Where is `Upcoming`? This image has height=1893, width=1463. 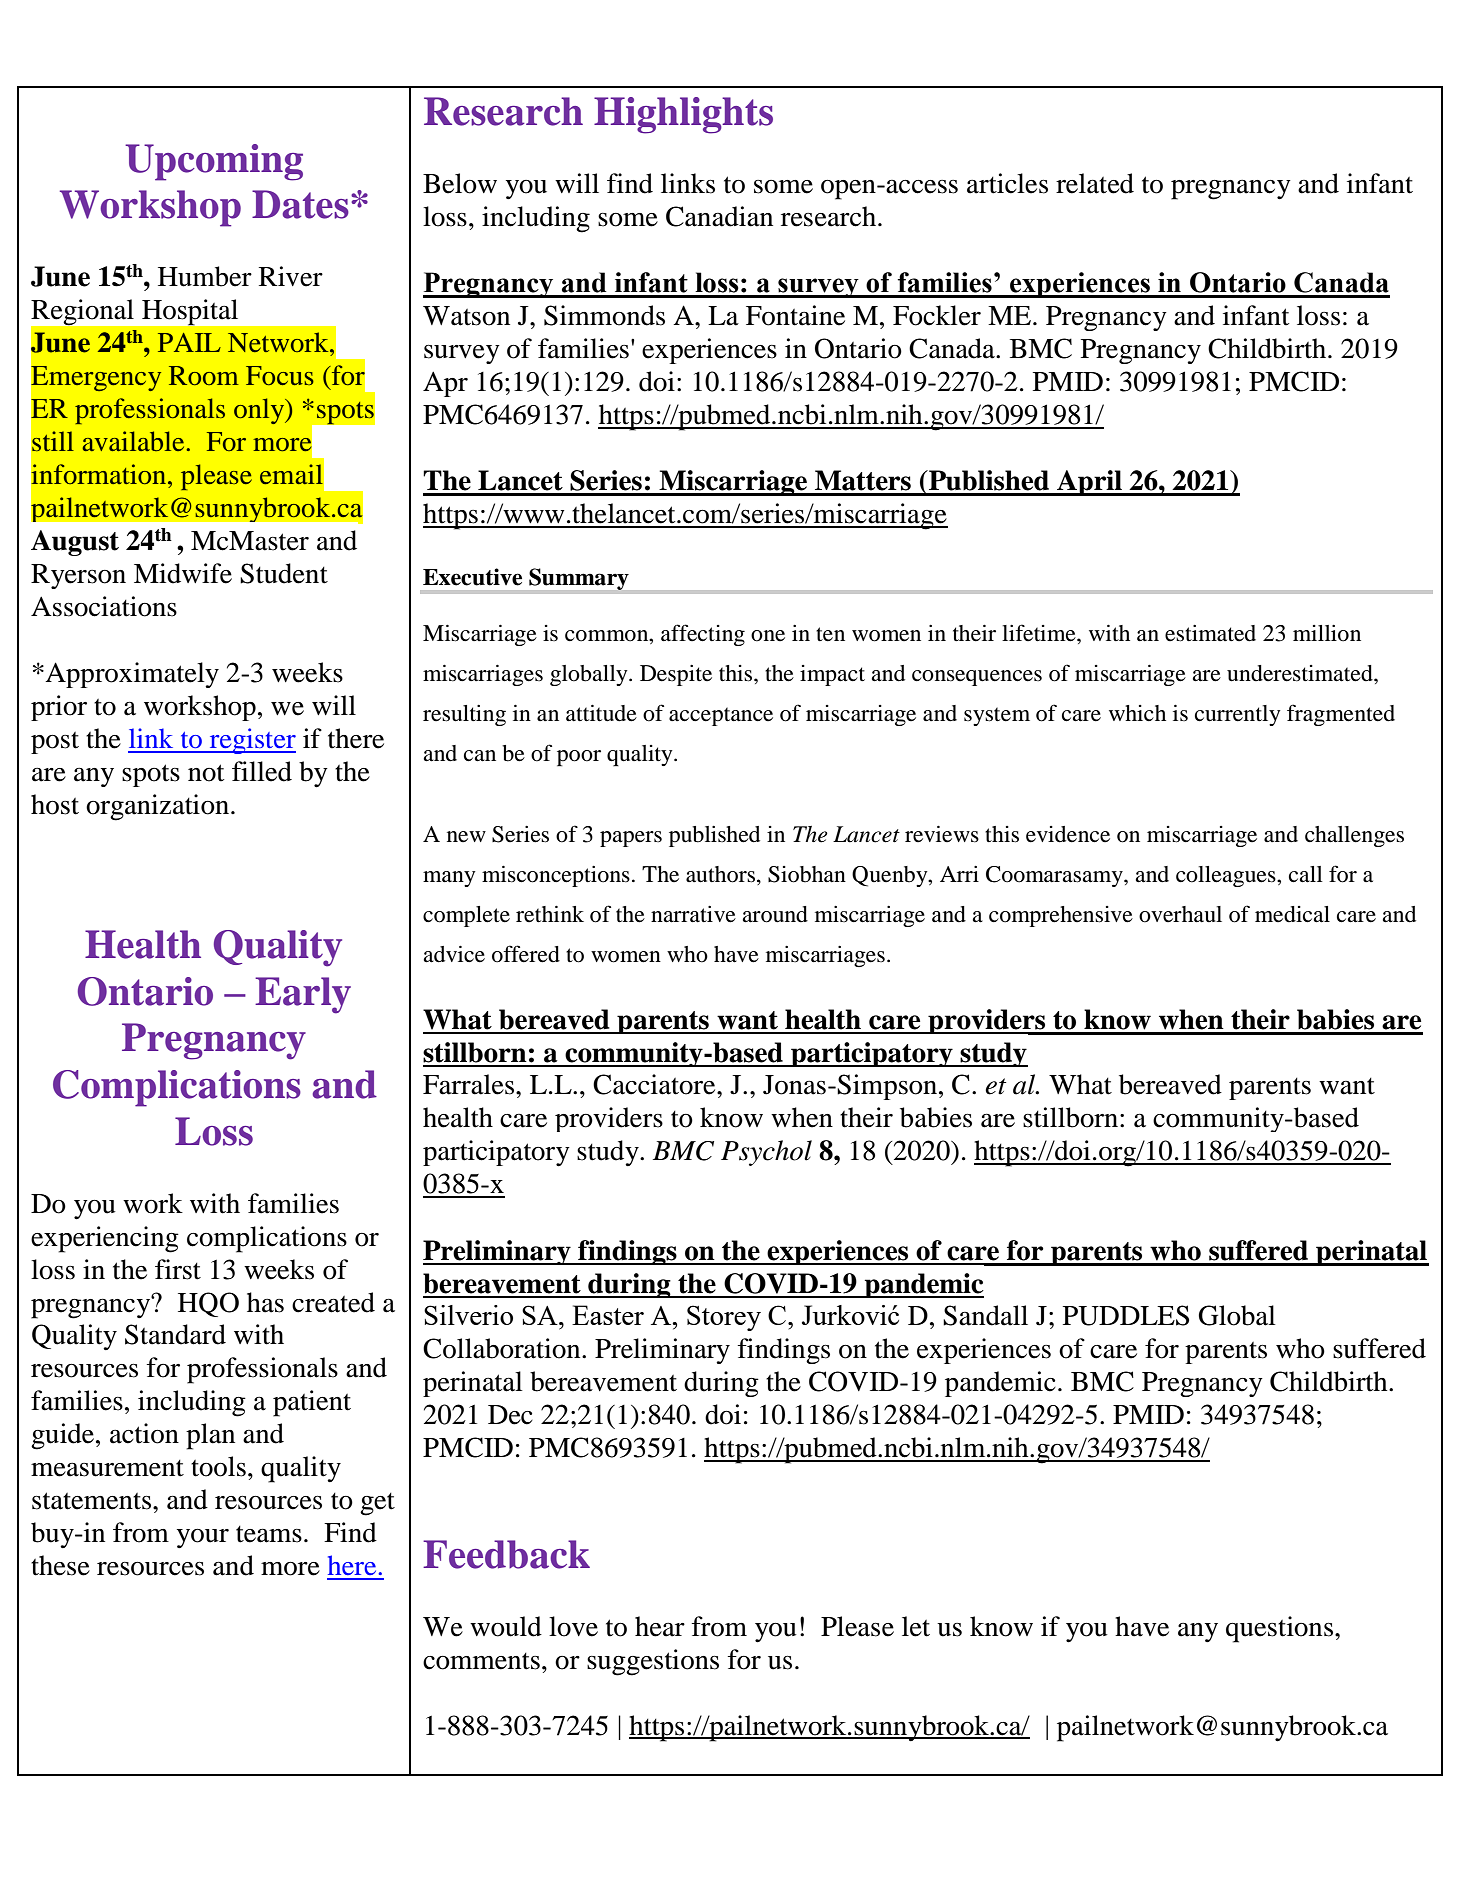 Upcoming is located at coordinates (214, 162).
